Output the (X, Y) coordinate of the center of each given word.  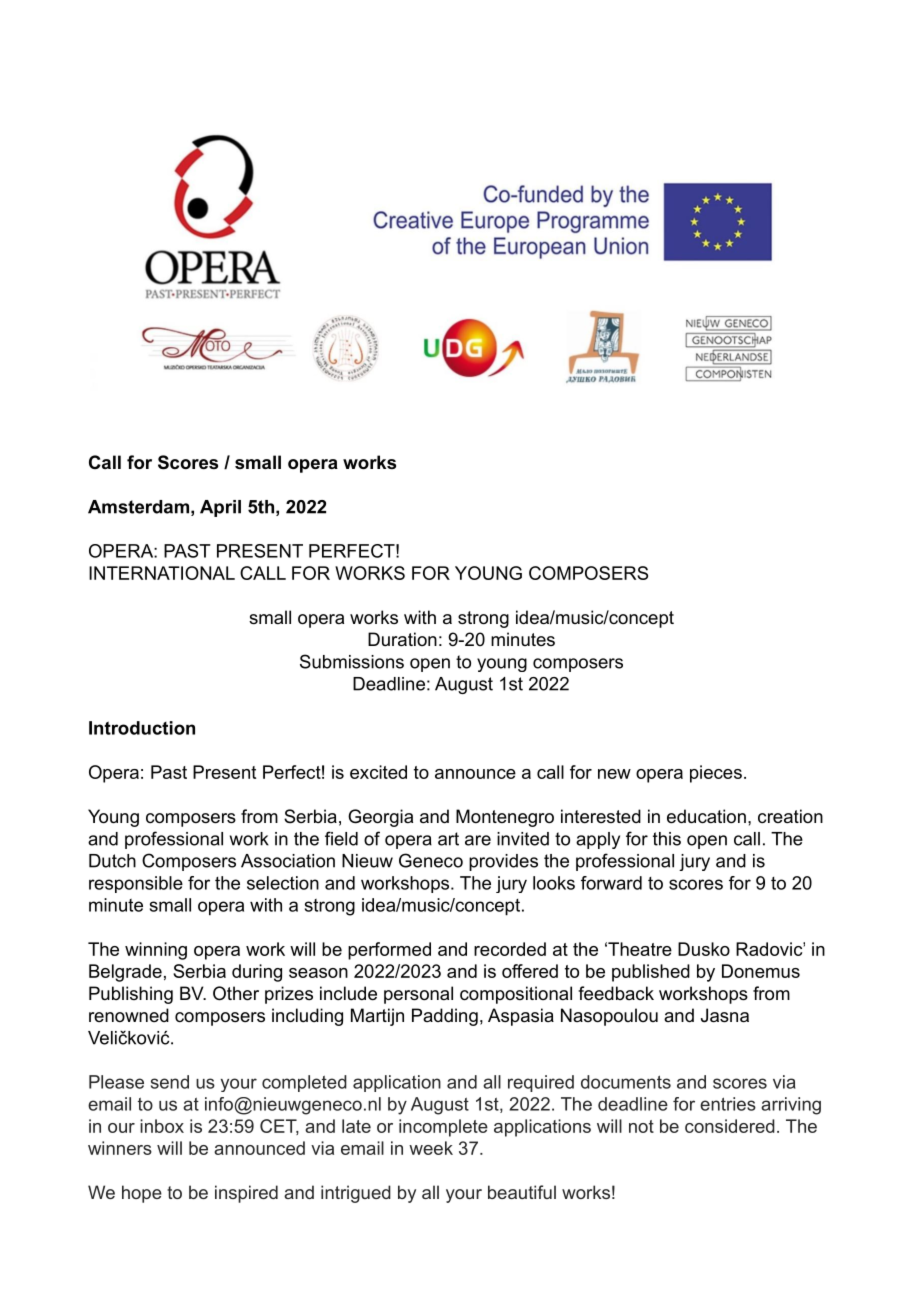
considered (730, 1126)
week (431, 1148)
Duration (402, 639)
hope (142, 1194)
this (667, 839)
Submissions (352, 661)
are (478, 840)
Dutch (112, 861)
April (220, 508)
